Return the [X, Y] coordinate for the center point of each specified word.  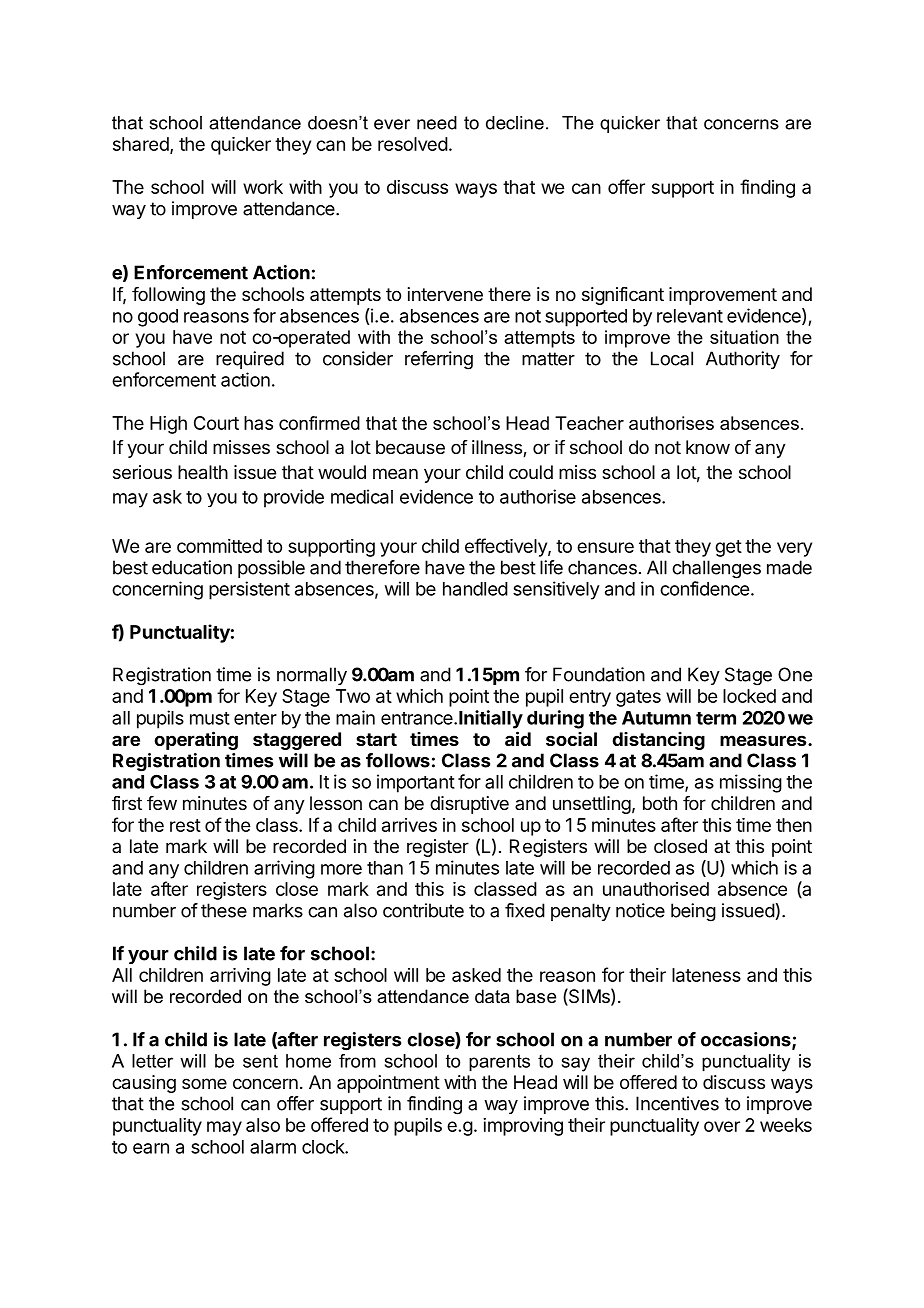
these [224, 910]
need [437, 123]
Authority [743, 360]
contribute [423, 910]
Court [216, 423]
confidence [704, 588]
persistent [249, 590]
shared [141, 144]
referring [439, 360]
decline [515, 123]
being [693, 912]
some [204, 1083]
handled [475, 589]
